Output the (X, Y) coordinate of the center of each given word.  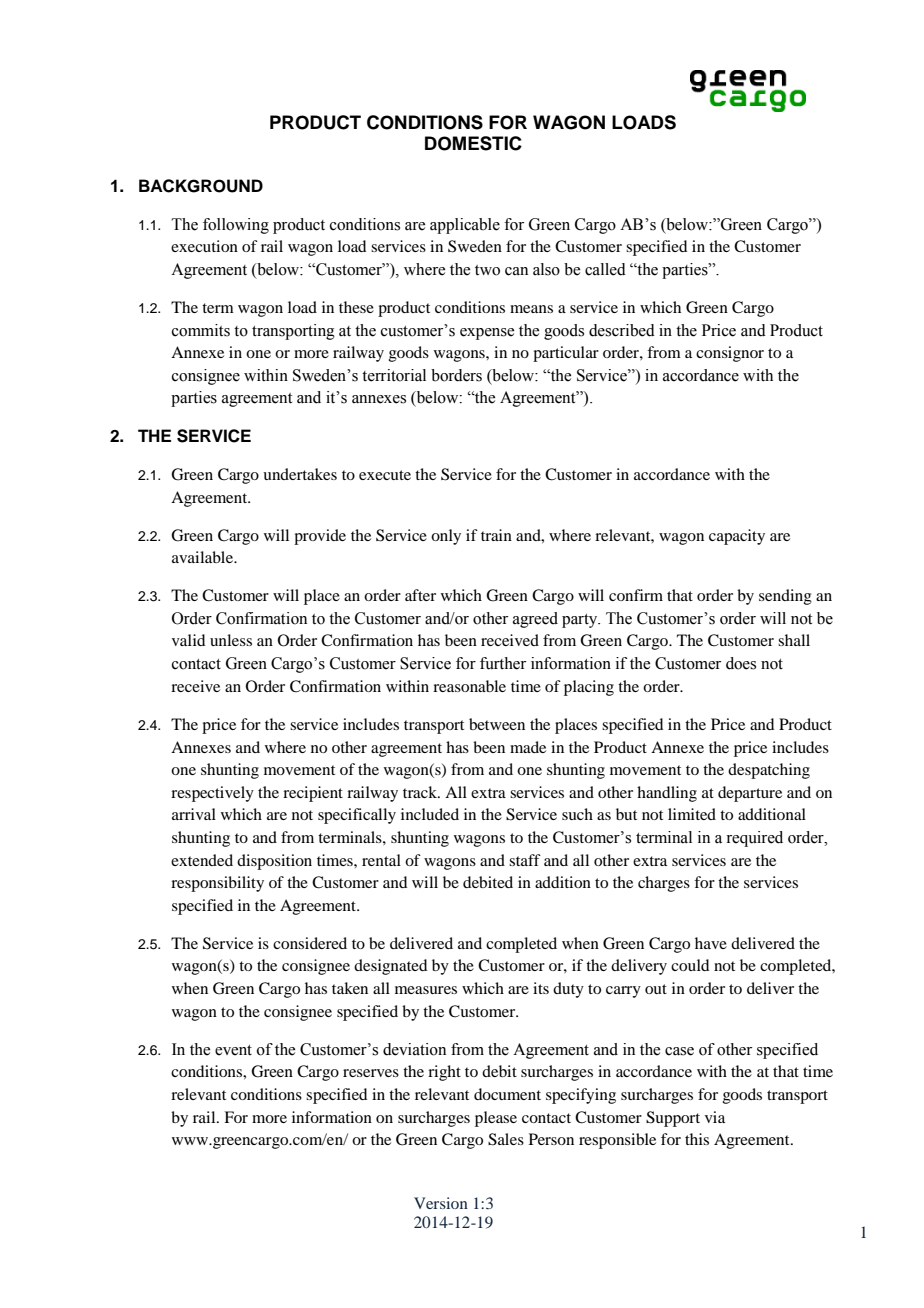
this (697, 1139)
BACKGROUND (201, 186)
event (233, 1050)
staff (525, 860)
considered (310, 943)
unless (231, 640)
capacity (737, 537)
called (605, 269)
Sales (506, 1139)
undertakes (300, 474)
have (711, 943)
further (503, 663)
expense (487, 334)
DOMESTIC (473, 143)
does (741, 663)
